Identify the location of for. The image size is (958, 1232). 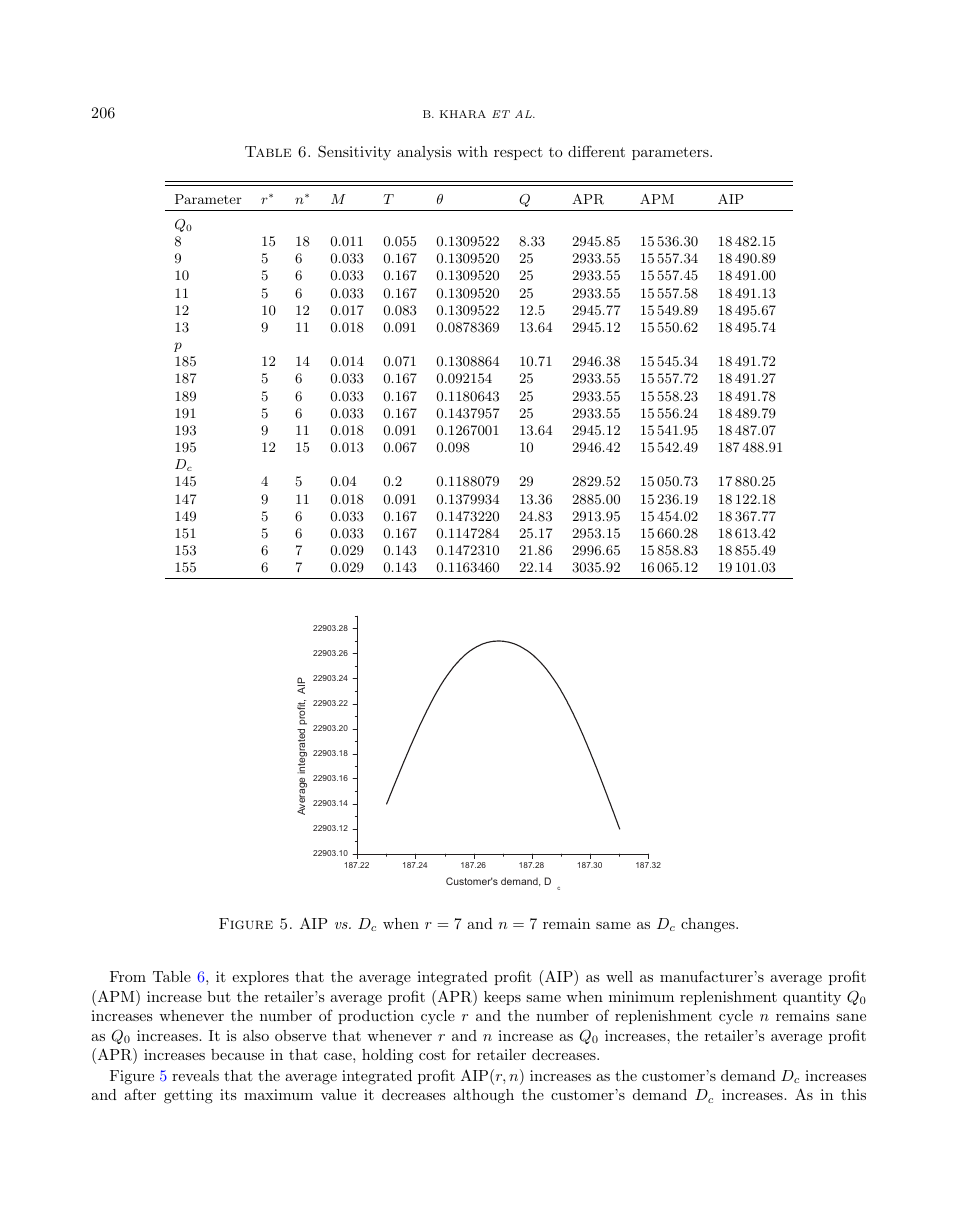
(461, 1054).
